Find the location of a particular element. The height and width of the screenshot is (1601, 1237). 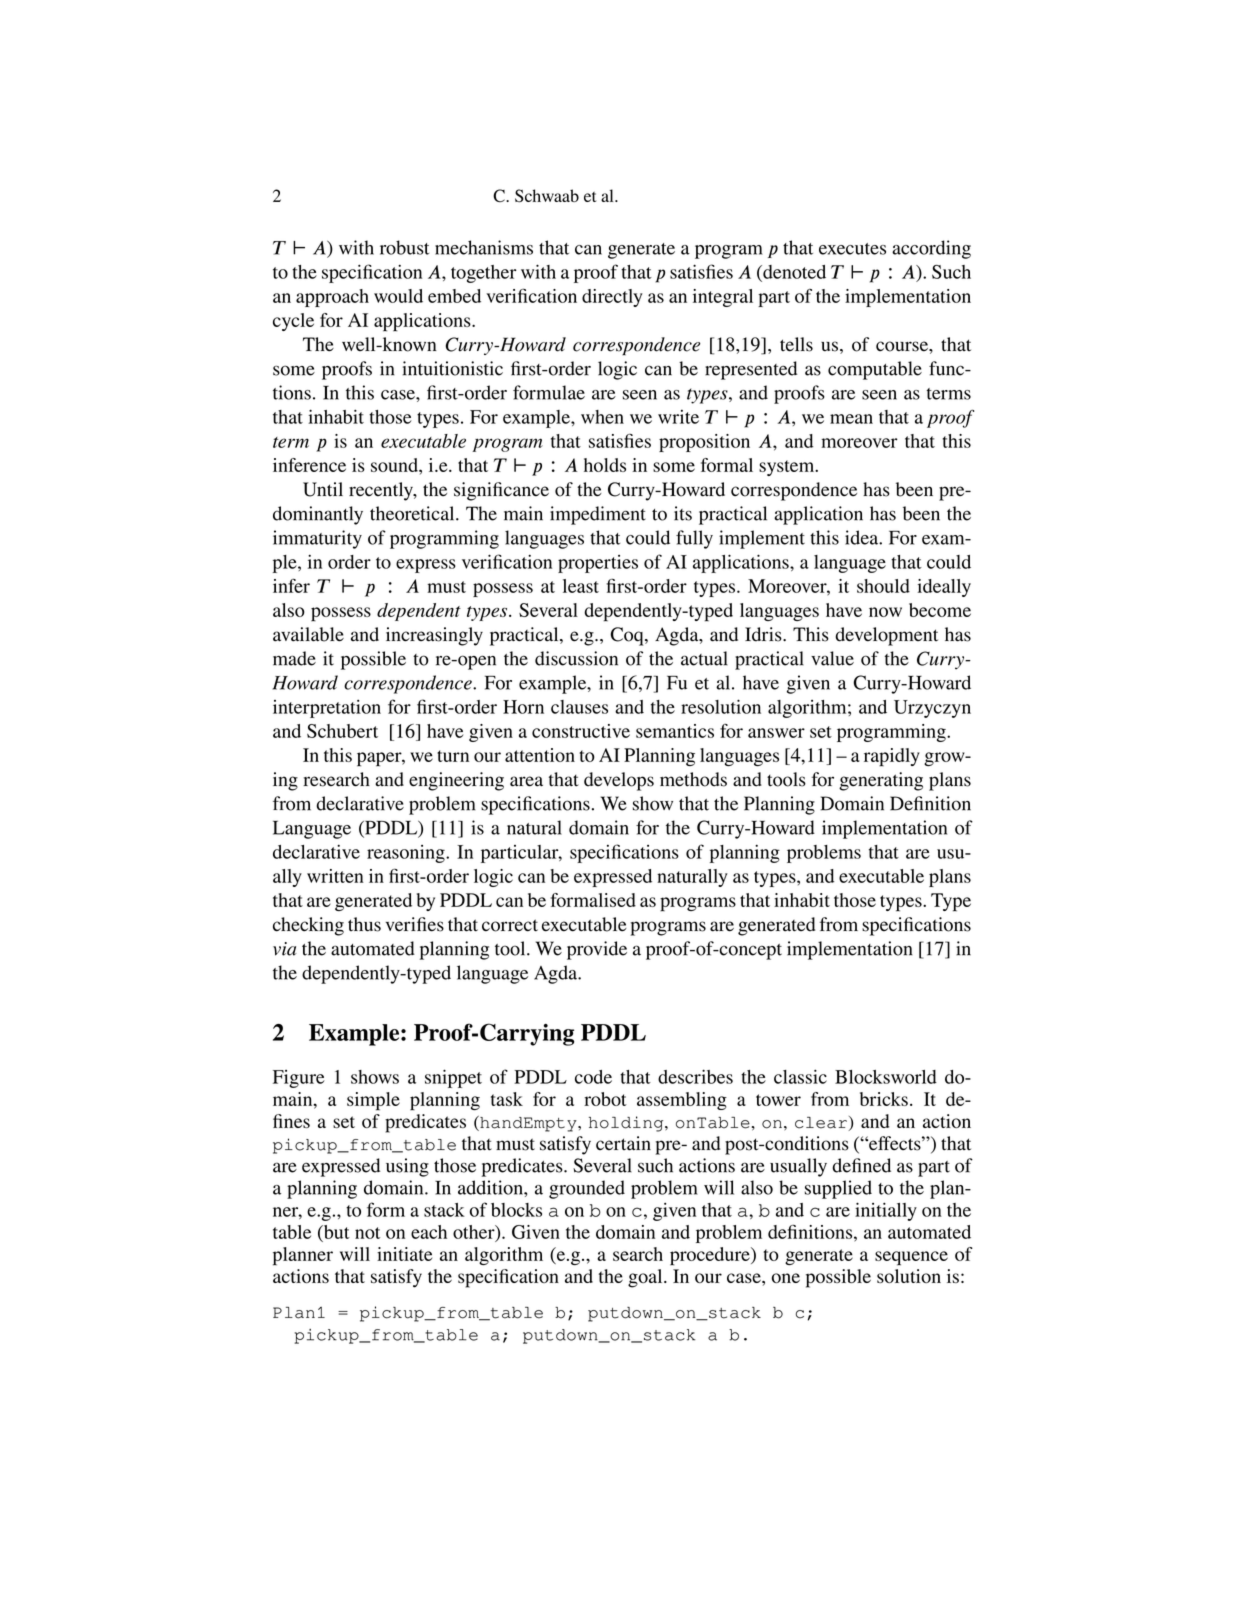

should is located at coordinates (883, 586).
